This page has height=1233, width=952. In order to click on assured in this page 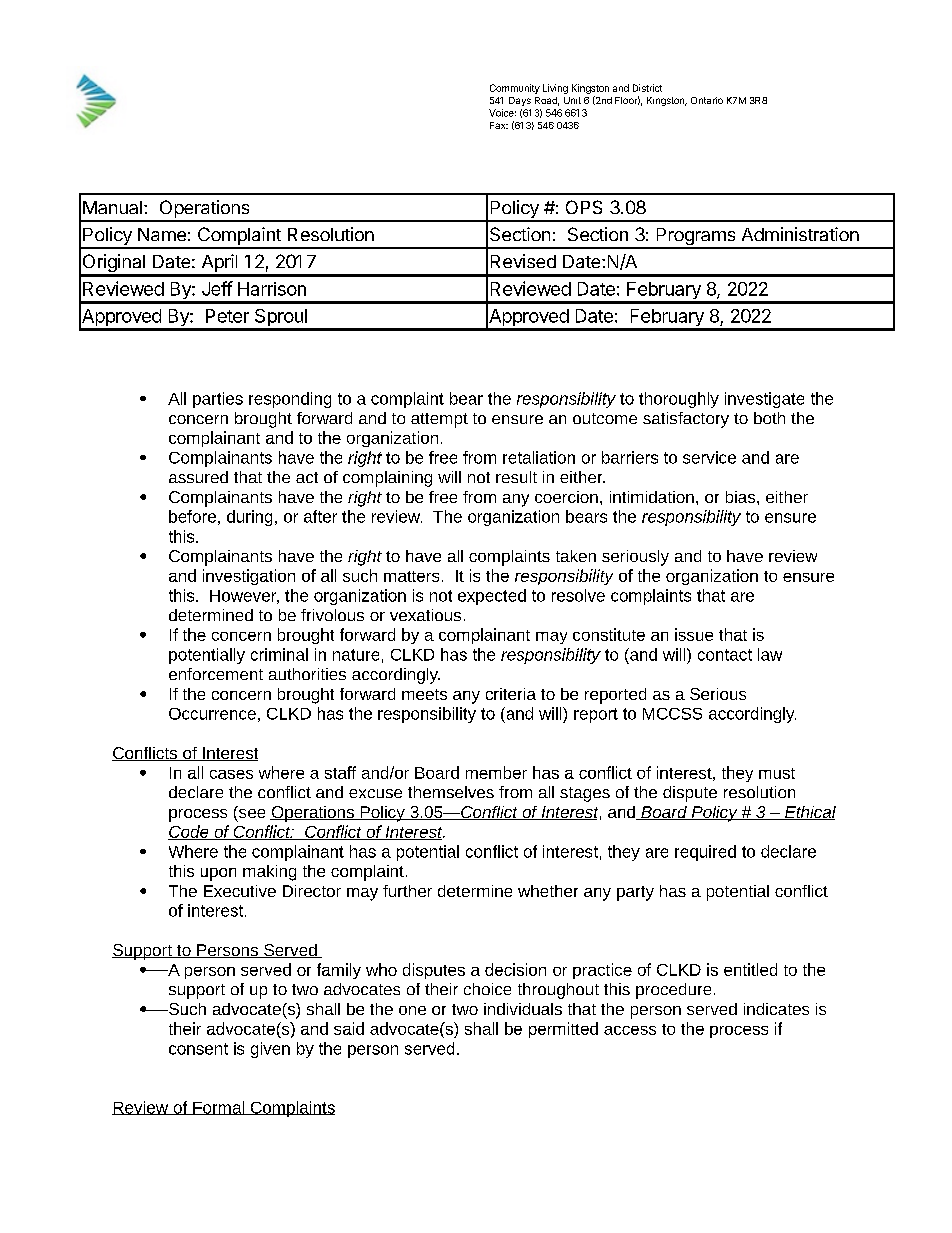, I will do `click(198, 477)`.
